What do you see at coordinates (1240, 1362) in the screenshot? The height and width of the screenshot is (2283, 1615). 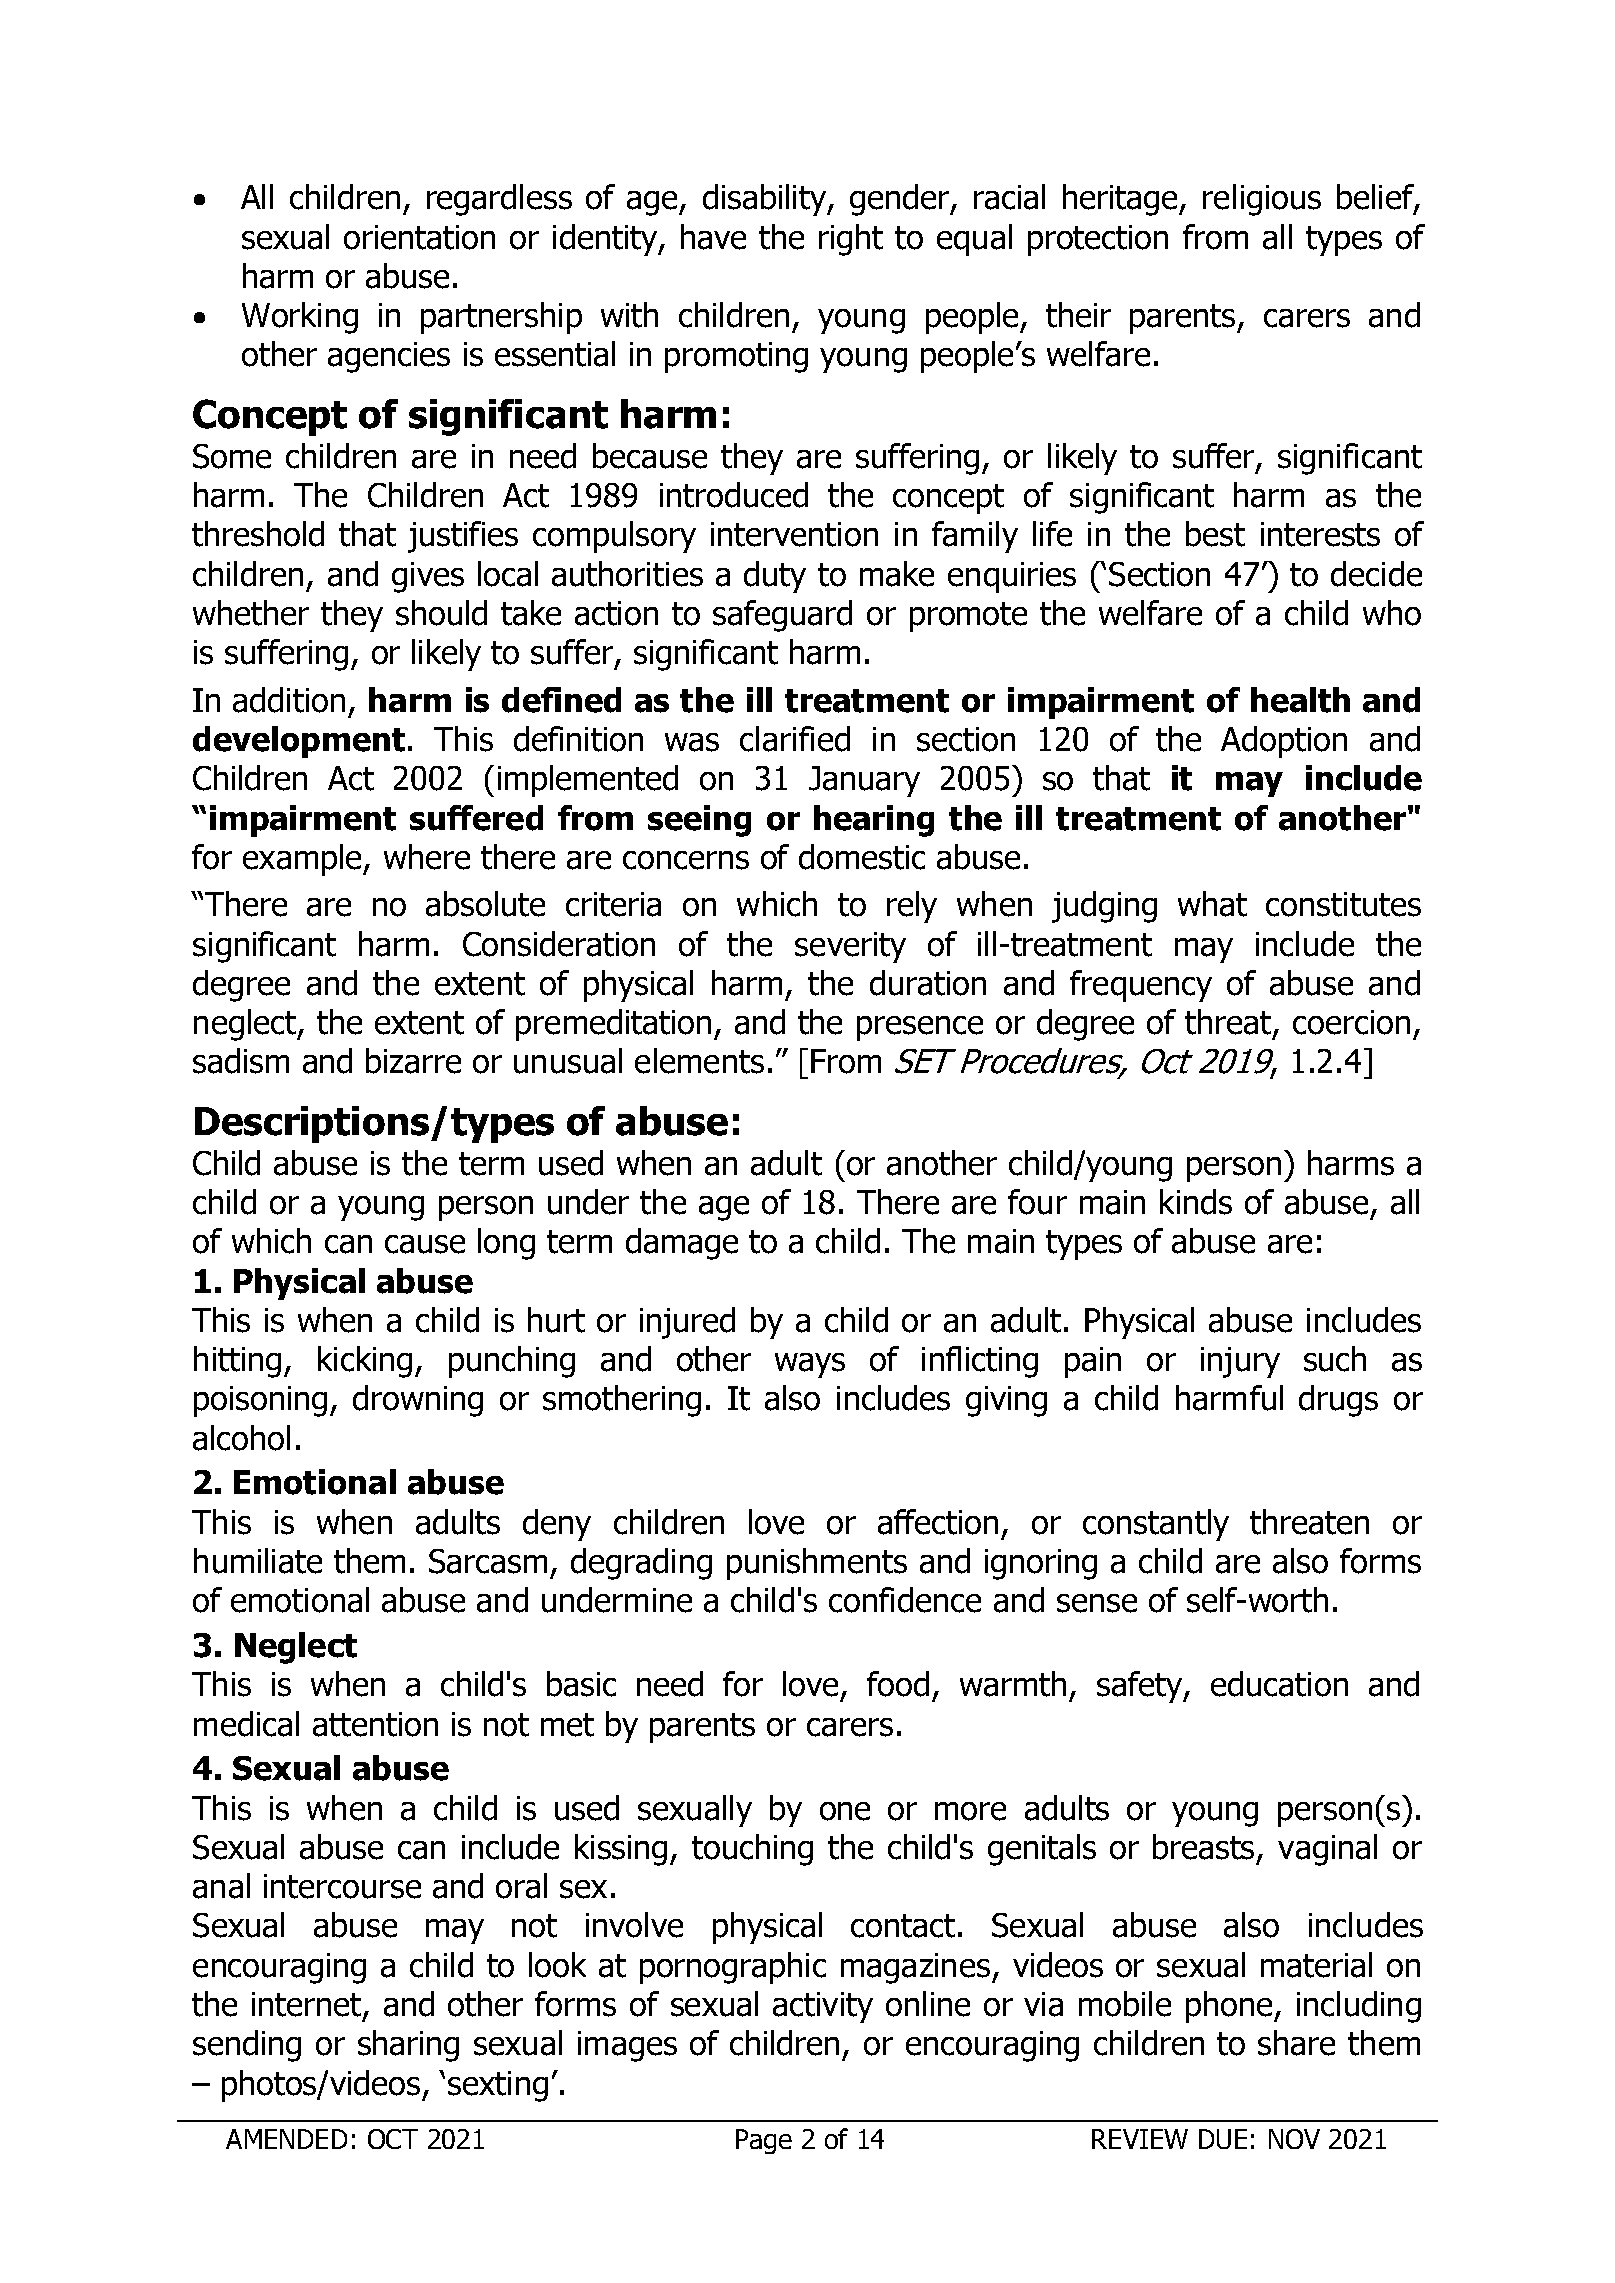 I see `injury` at bounding box center [1240, 1362].
